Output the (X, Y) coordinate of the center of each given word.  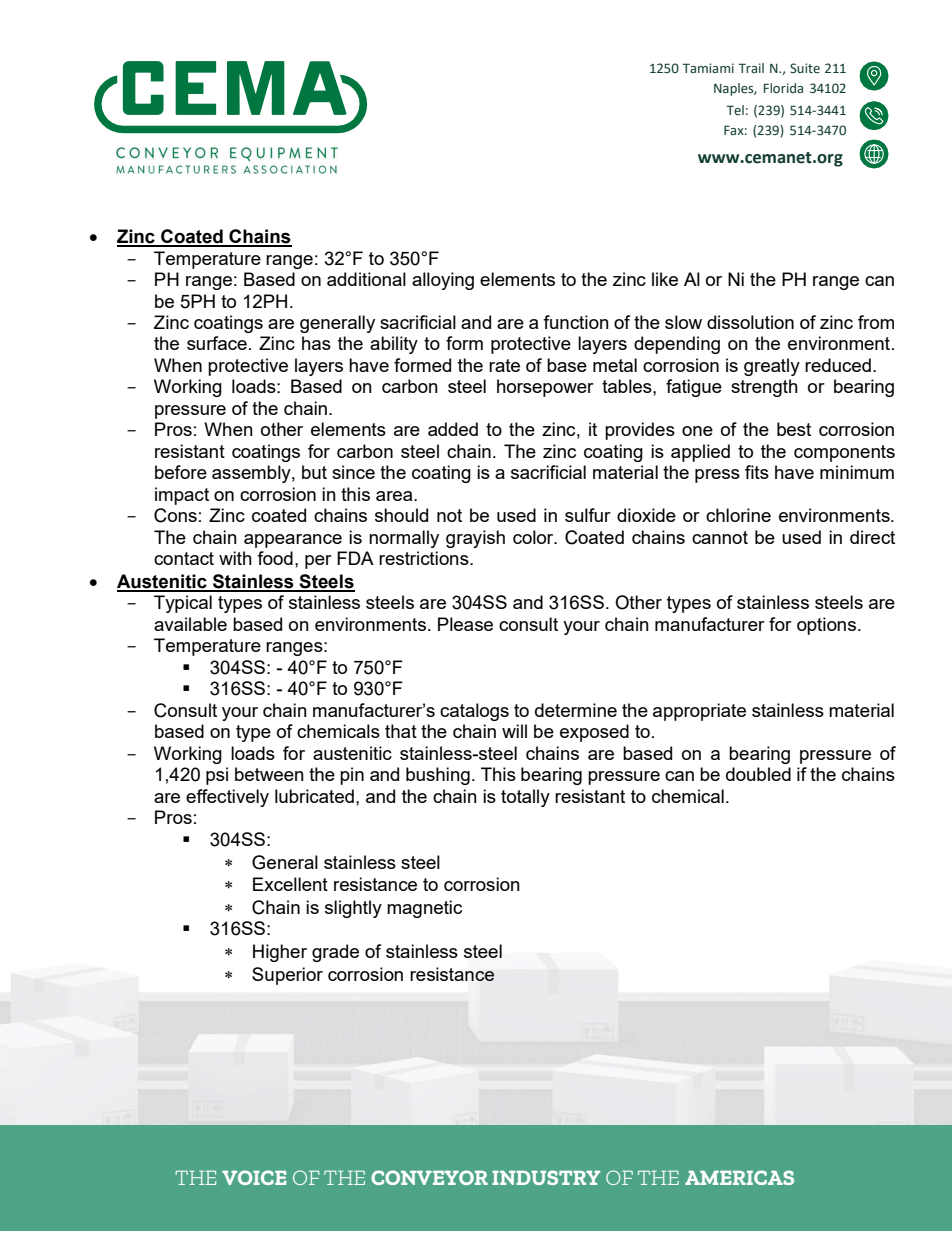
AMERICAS (739, 1177)
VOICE (254, 1177)
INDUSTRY (546, 1177)
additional (366, 279)
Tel (735, 110)
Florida (783, 88)
